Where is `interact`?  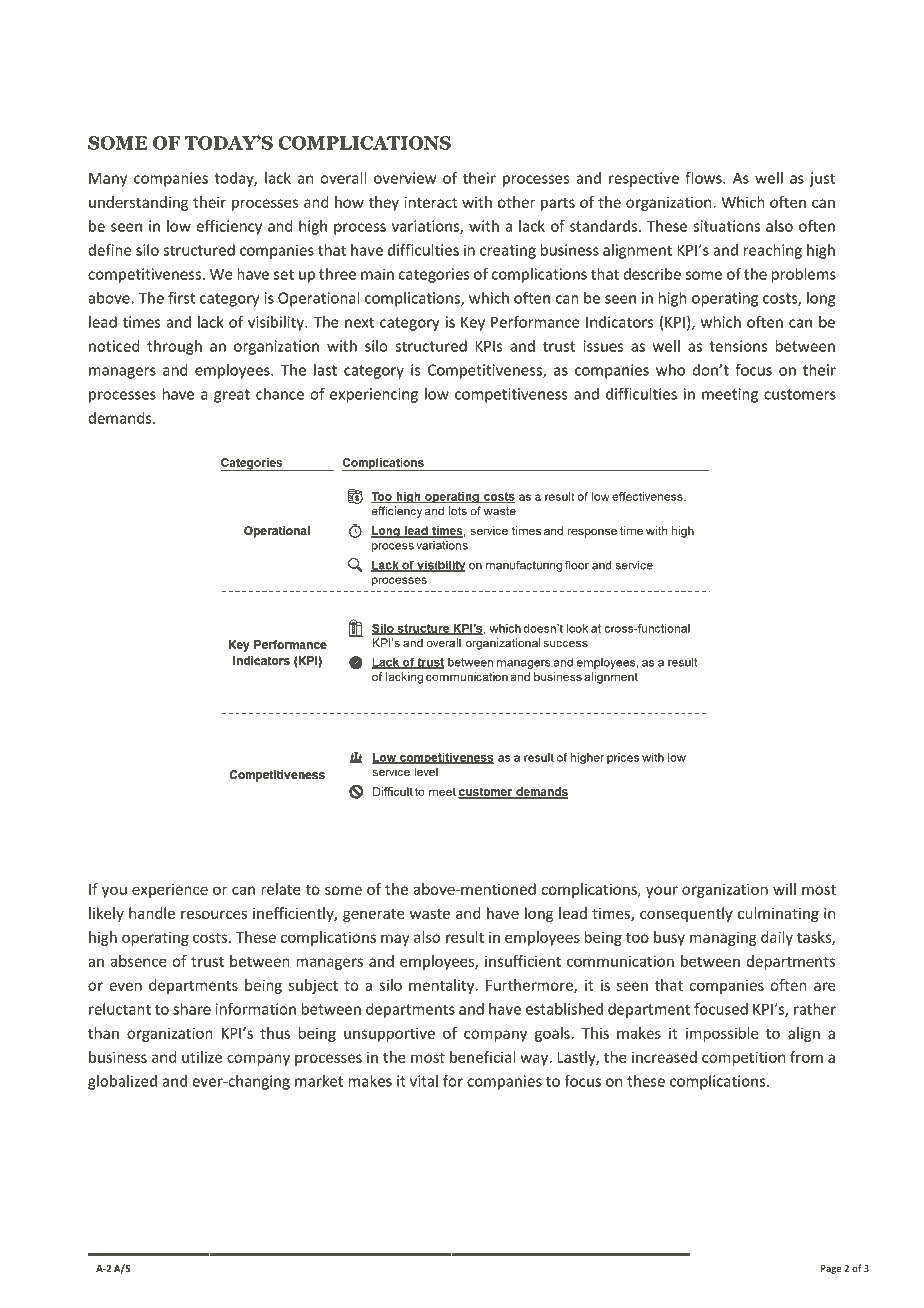 interact is located at coordinates (431, 202).
